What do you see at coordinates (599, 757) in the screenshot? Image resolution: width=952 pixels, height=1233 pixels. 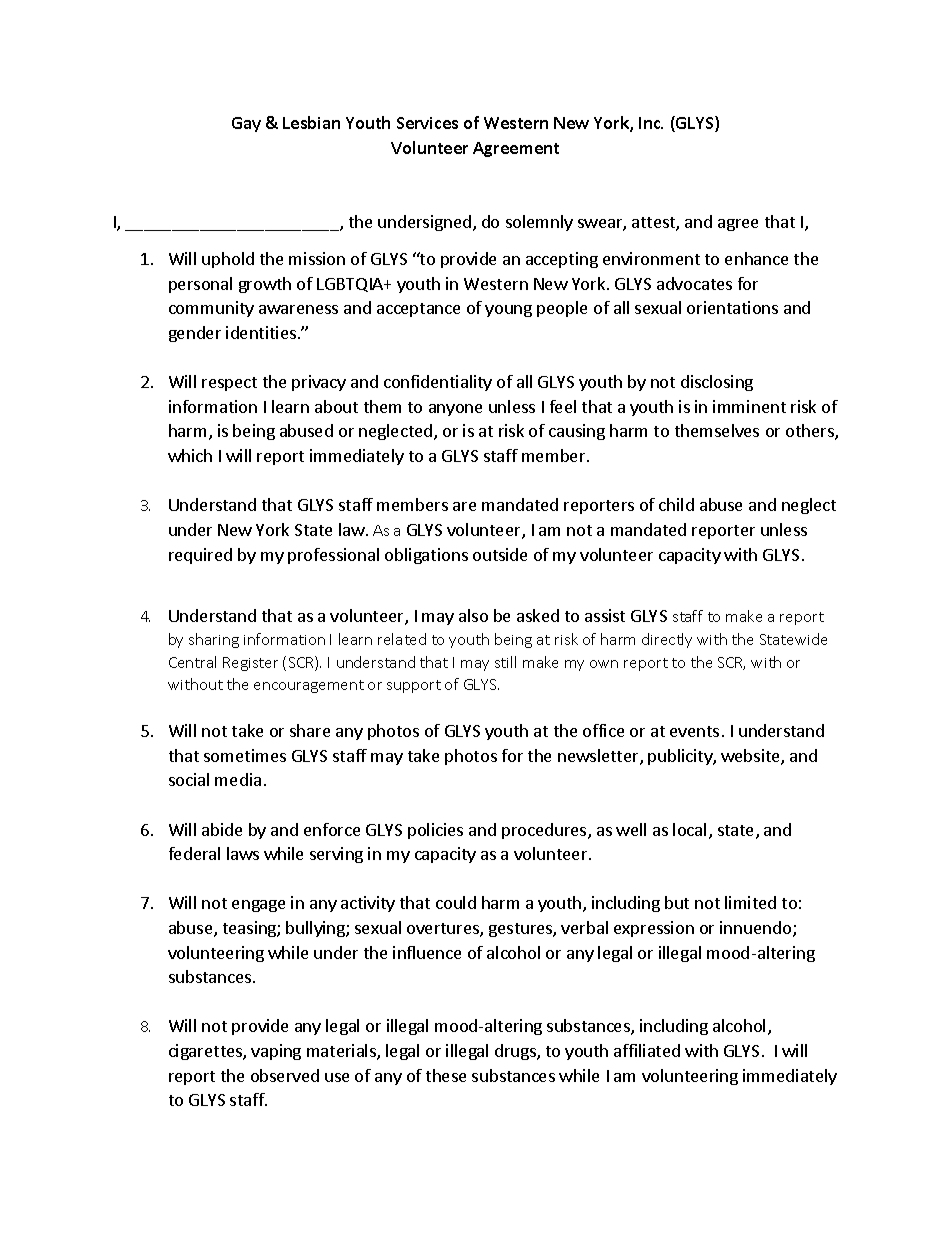 I see `newsletter` at bounding box center [599, 757].
